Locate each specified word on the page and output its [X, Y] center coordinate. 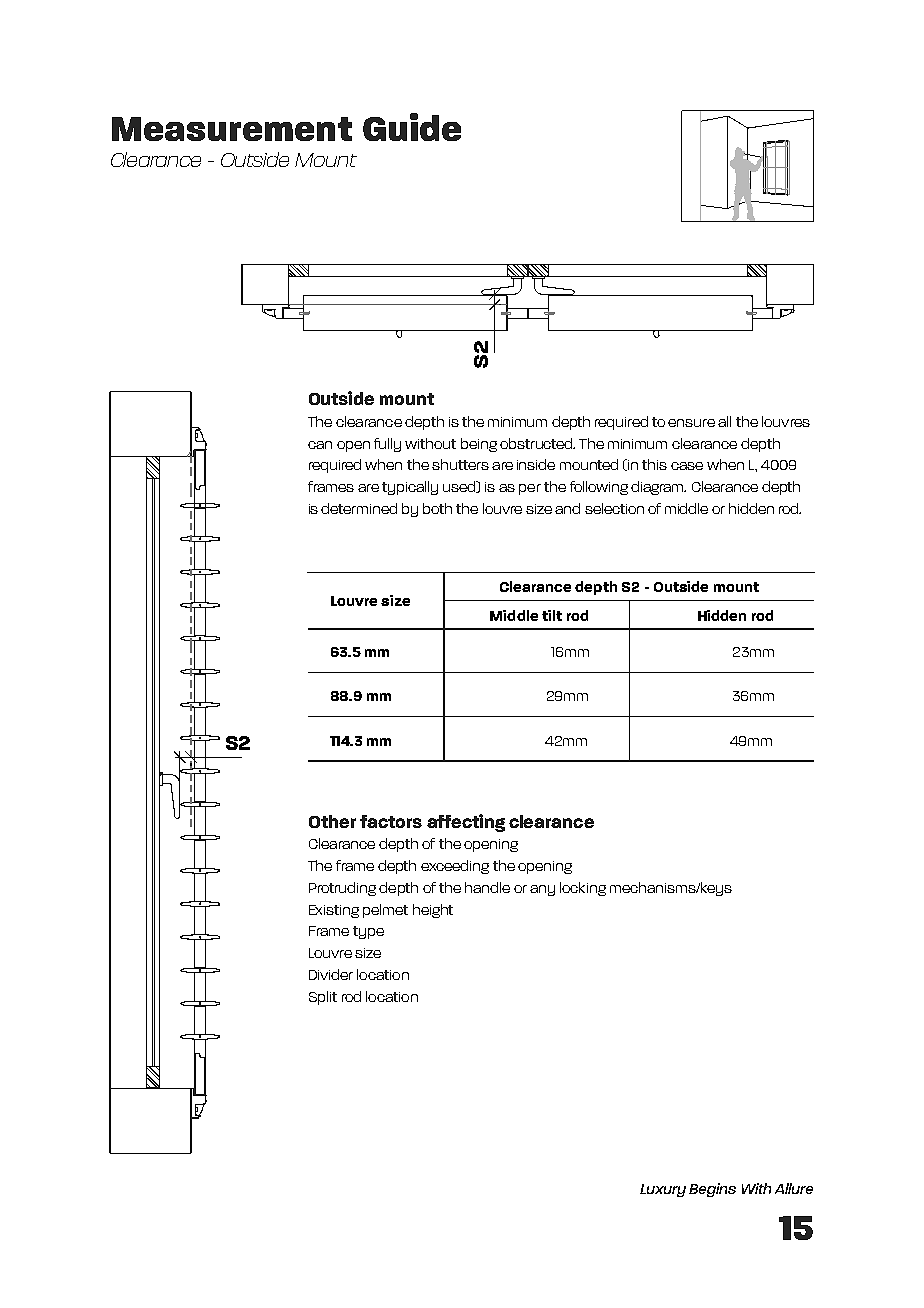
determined [359, 508]
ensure [691, 423]
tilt [552, 615]
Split [323, 998]
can [320, 445]
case [687, 466]
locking [583, 889]
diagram [658, 488]
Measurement [232, 129]
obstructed [537, 443]
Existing [334, 911]
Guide [412, 127]
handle [487, 887]
